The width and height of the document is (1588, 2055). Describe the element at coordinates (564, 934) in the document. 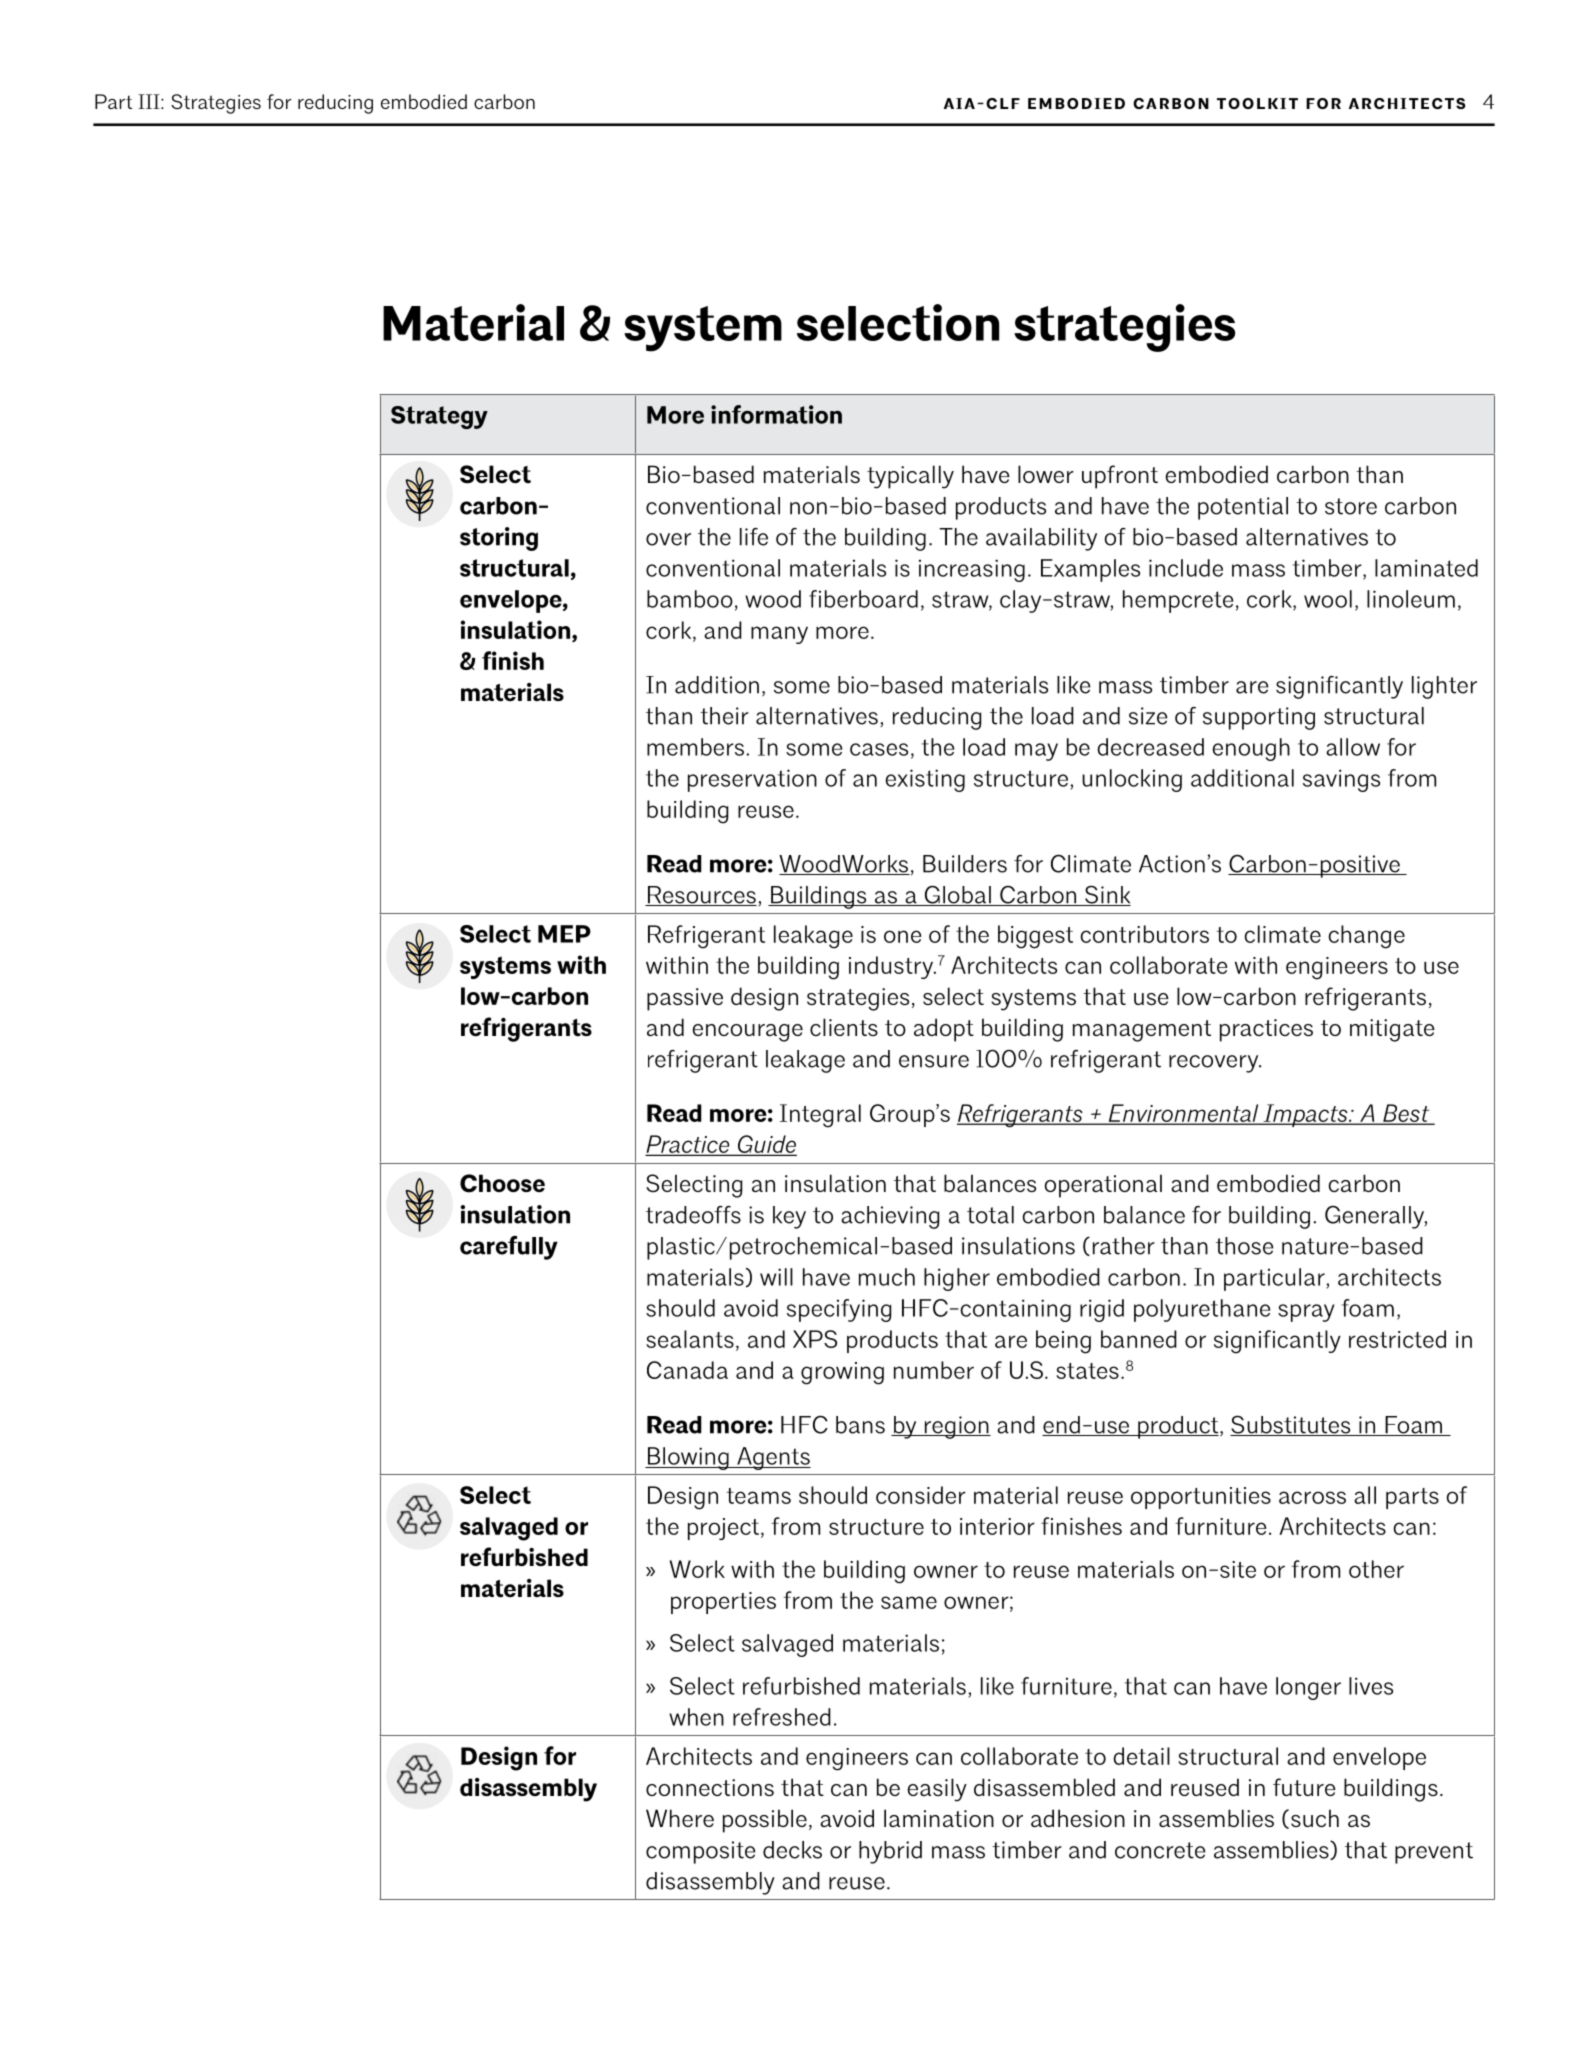

I see `MEP` at that location.
